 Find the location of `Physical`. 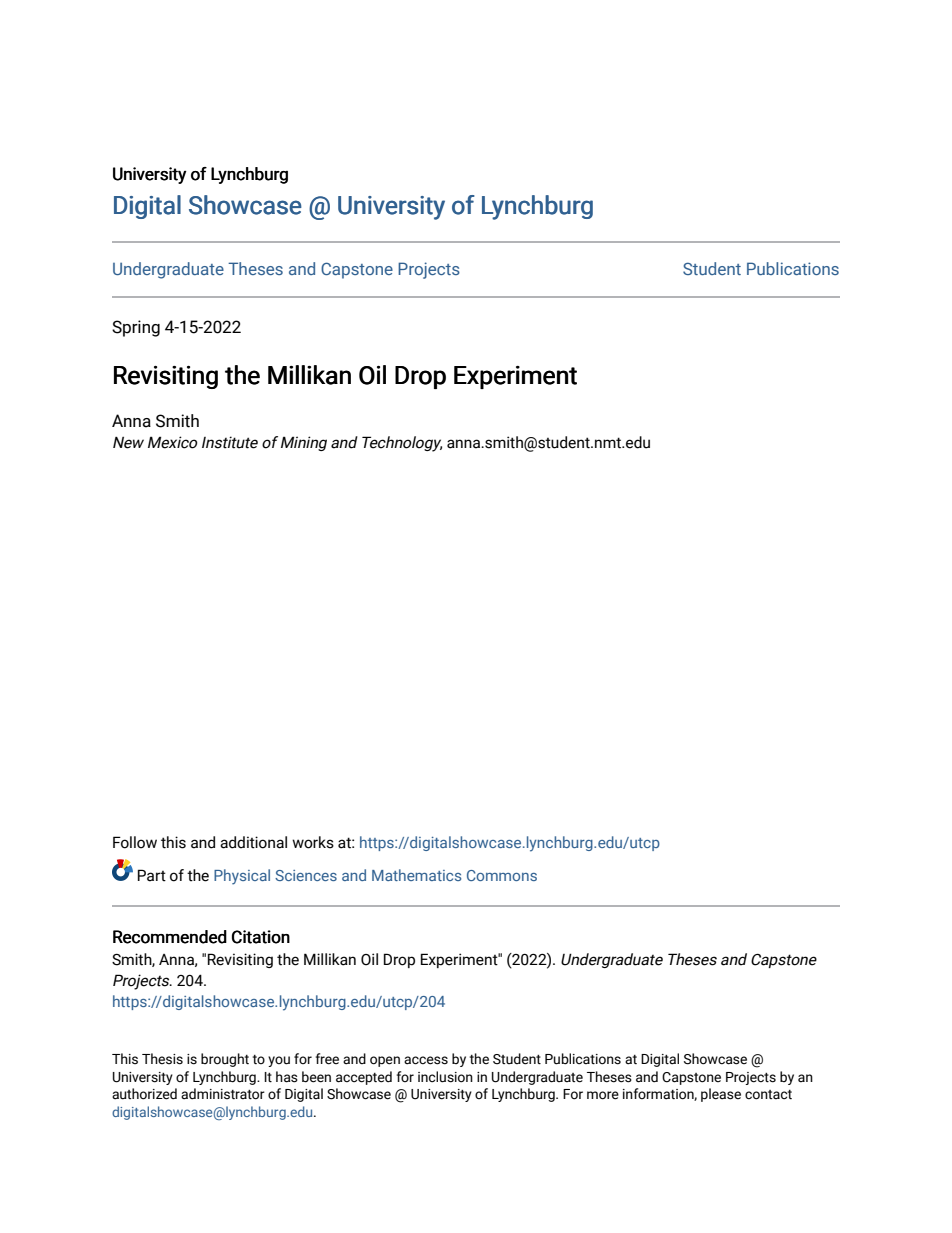

Physical is located at coordinates (242, 877).
